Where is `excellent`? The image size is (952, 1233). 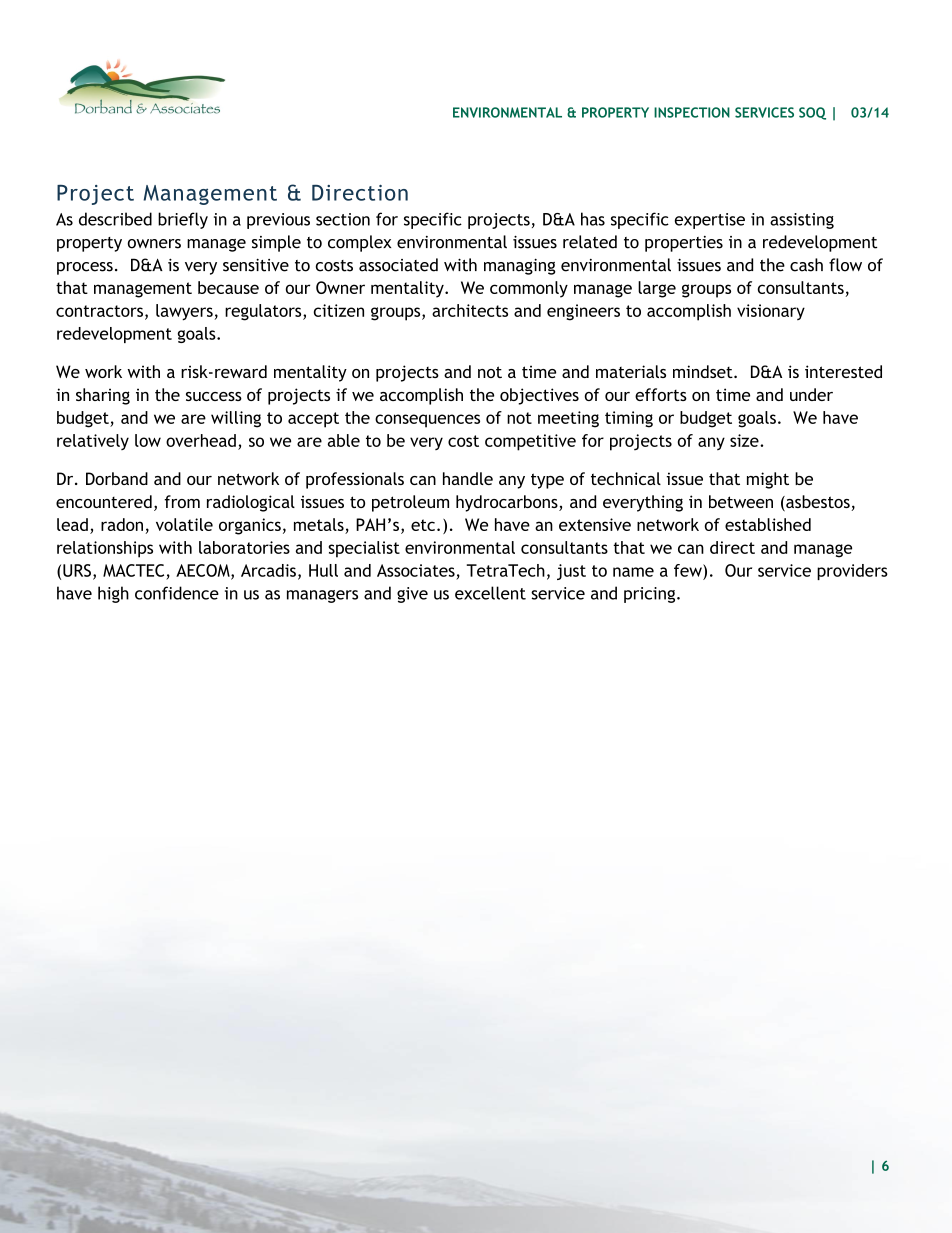 excellent is located at coordinates (490, 593).
